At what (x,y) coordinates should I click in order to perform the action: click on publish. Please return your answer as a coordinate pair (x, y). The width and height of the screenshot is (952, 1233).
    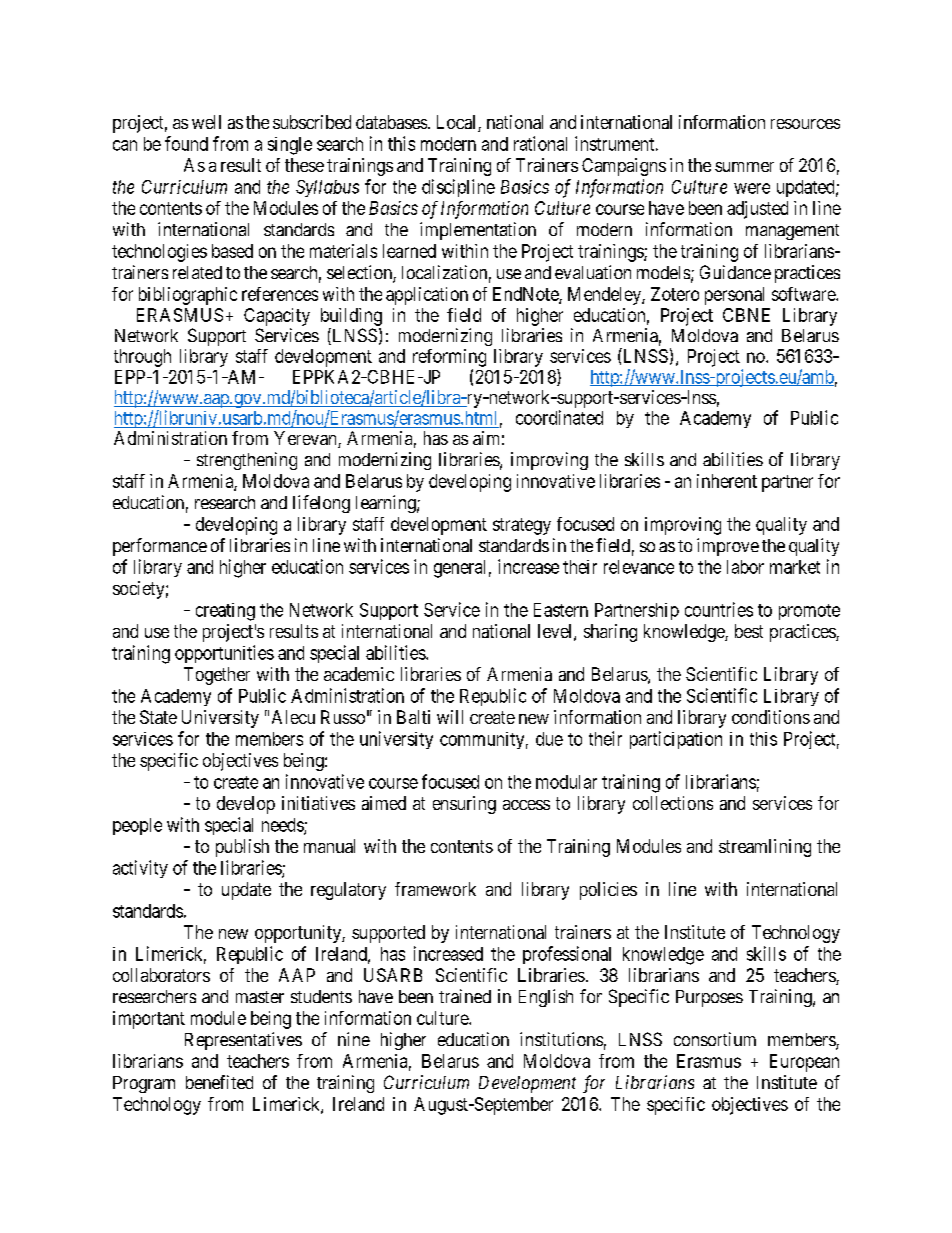
    Looking at the image, I should click on (242, 848).
